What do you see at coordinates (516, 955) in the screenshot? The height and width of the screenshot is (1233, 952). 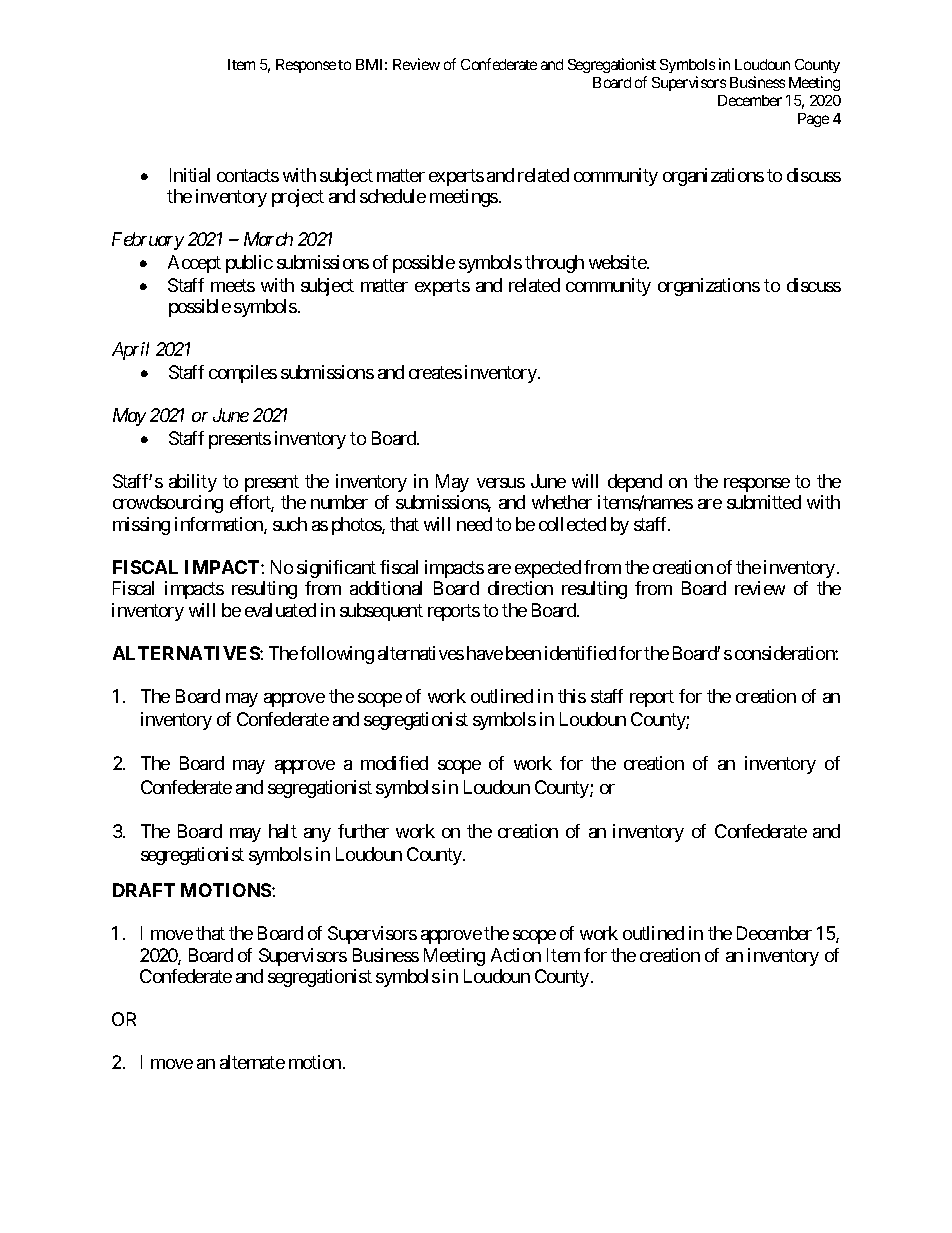 I see `Action` at bounding box center [516, 955].
